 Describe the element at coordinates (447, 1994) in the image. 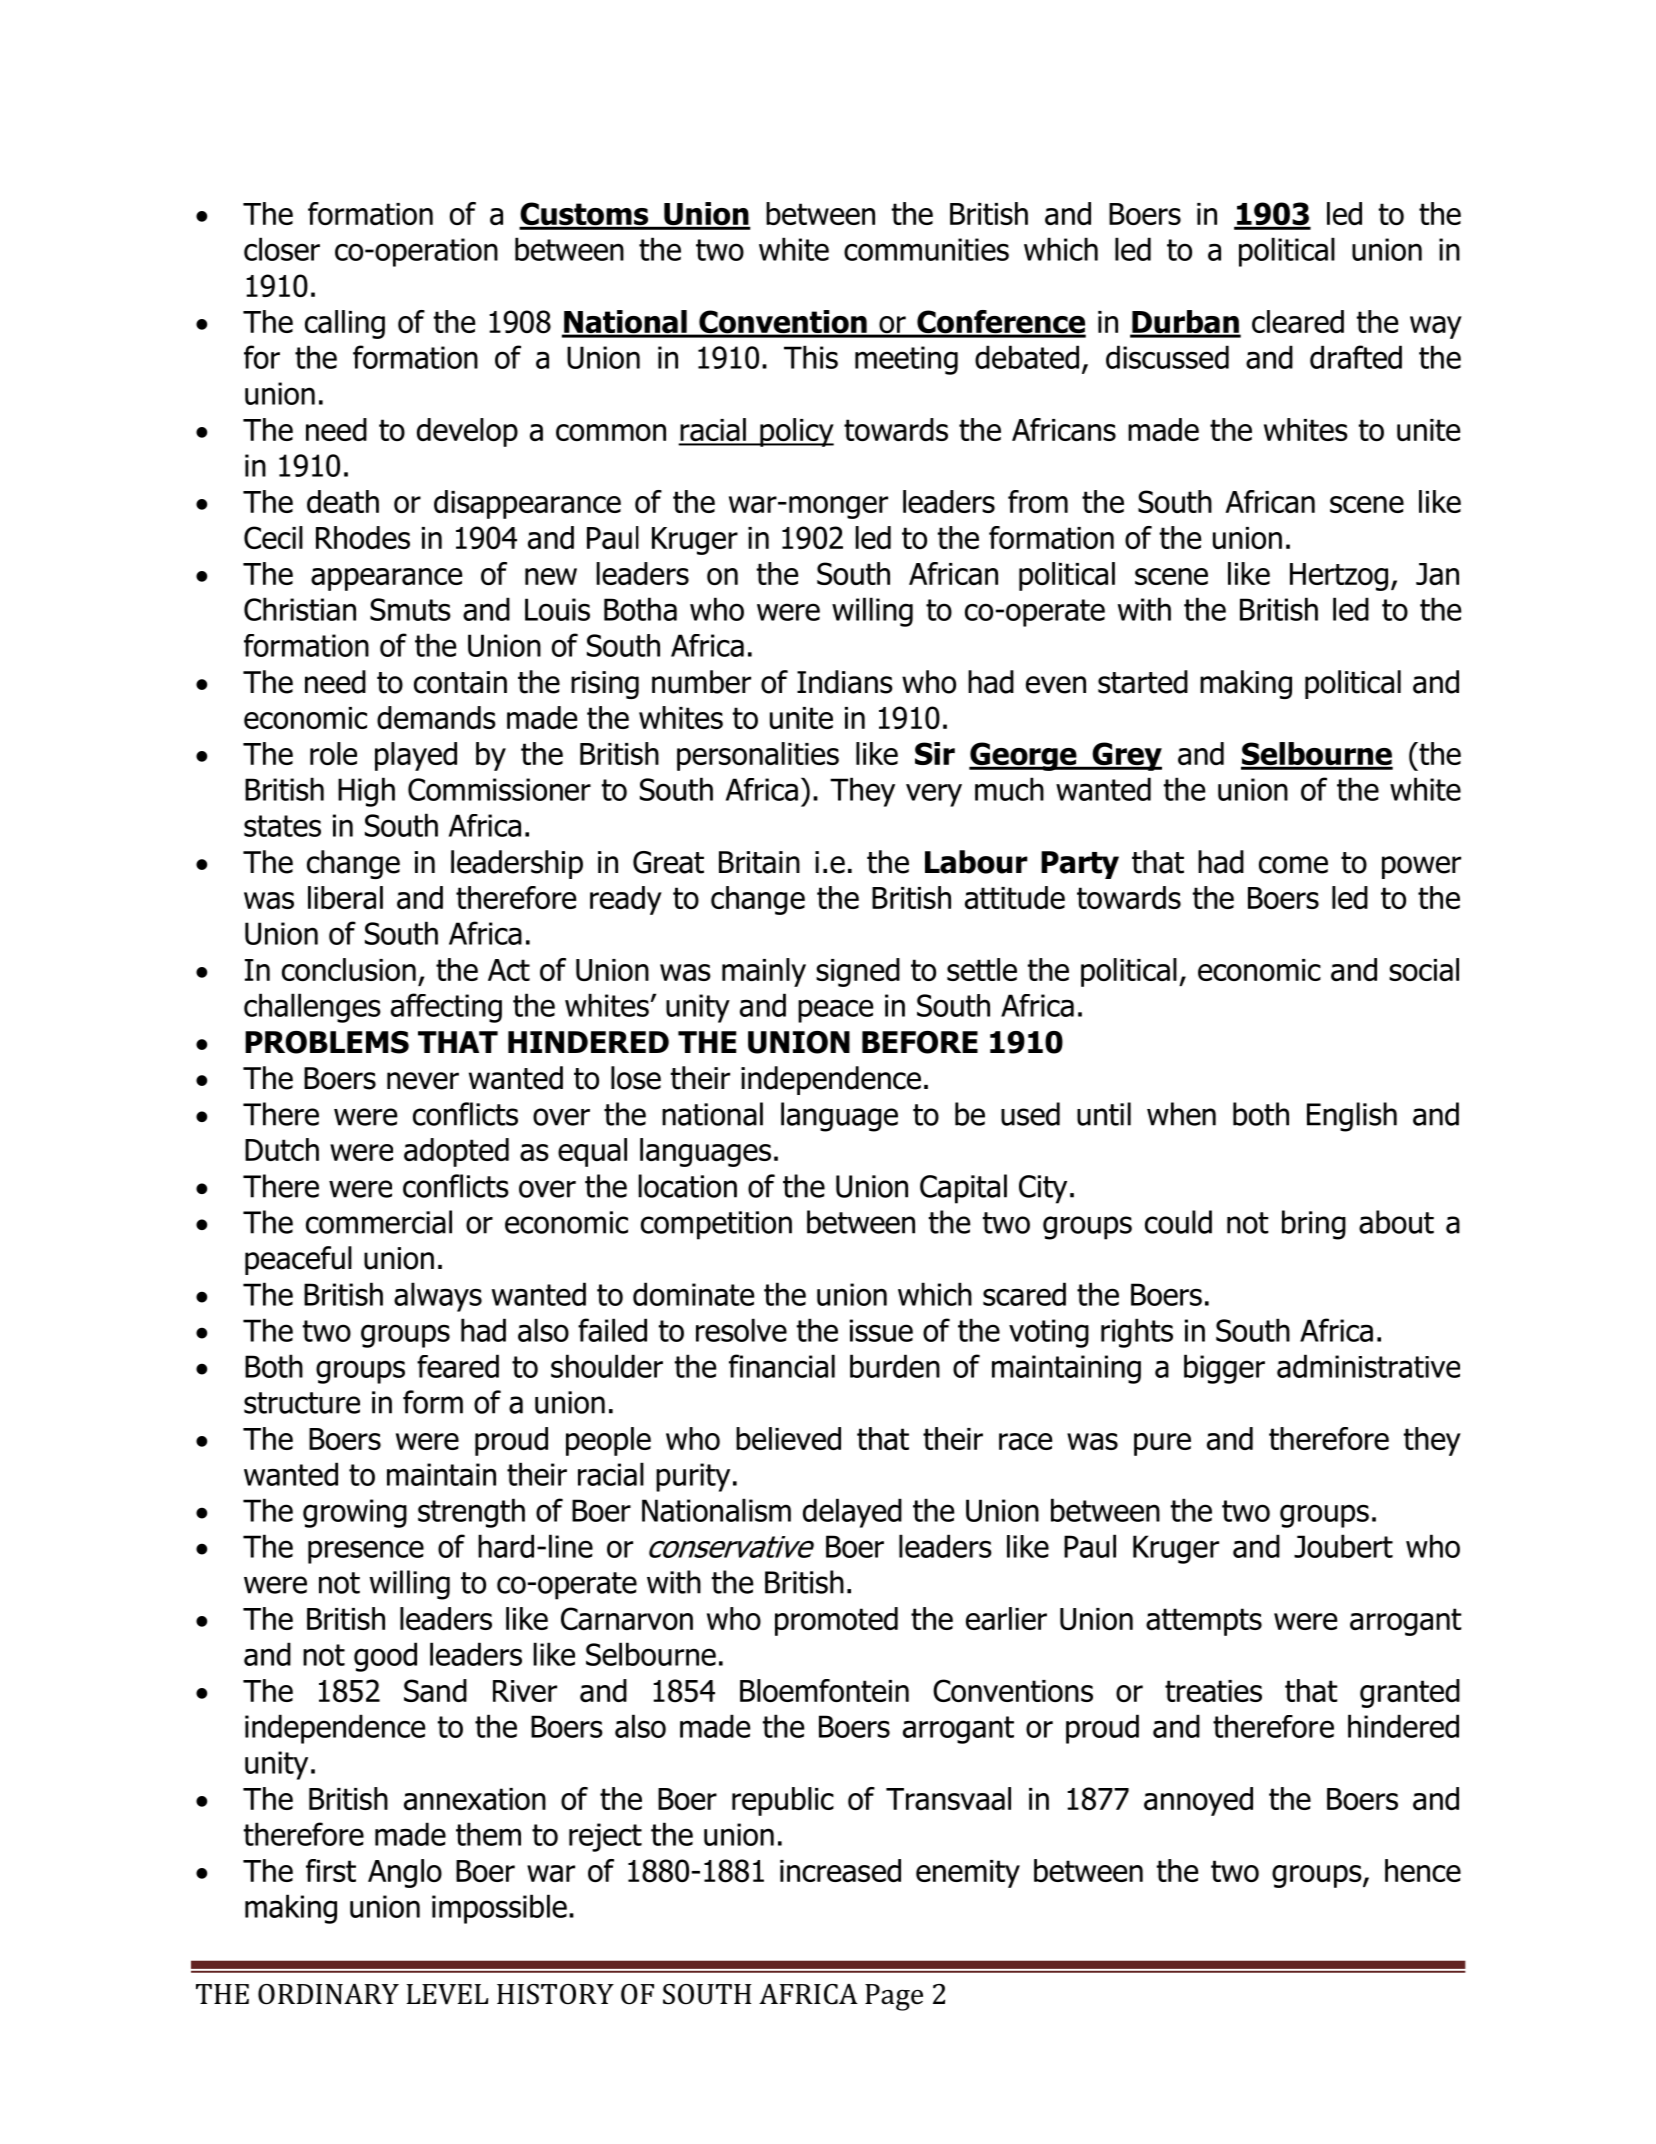

I see `LEVEL` at that location.
